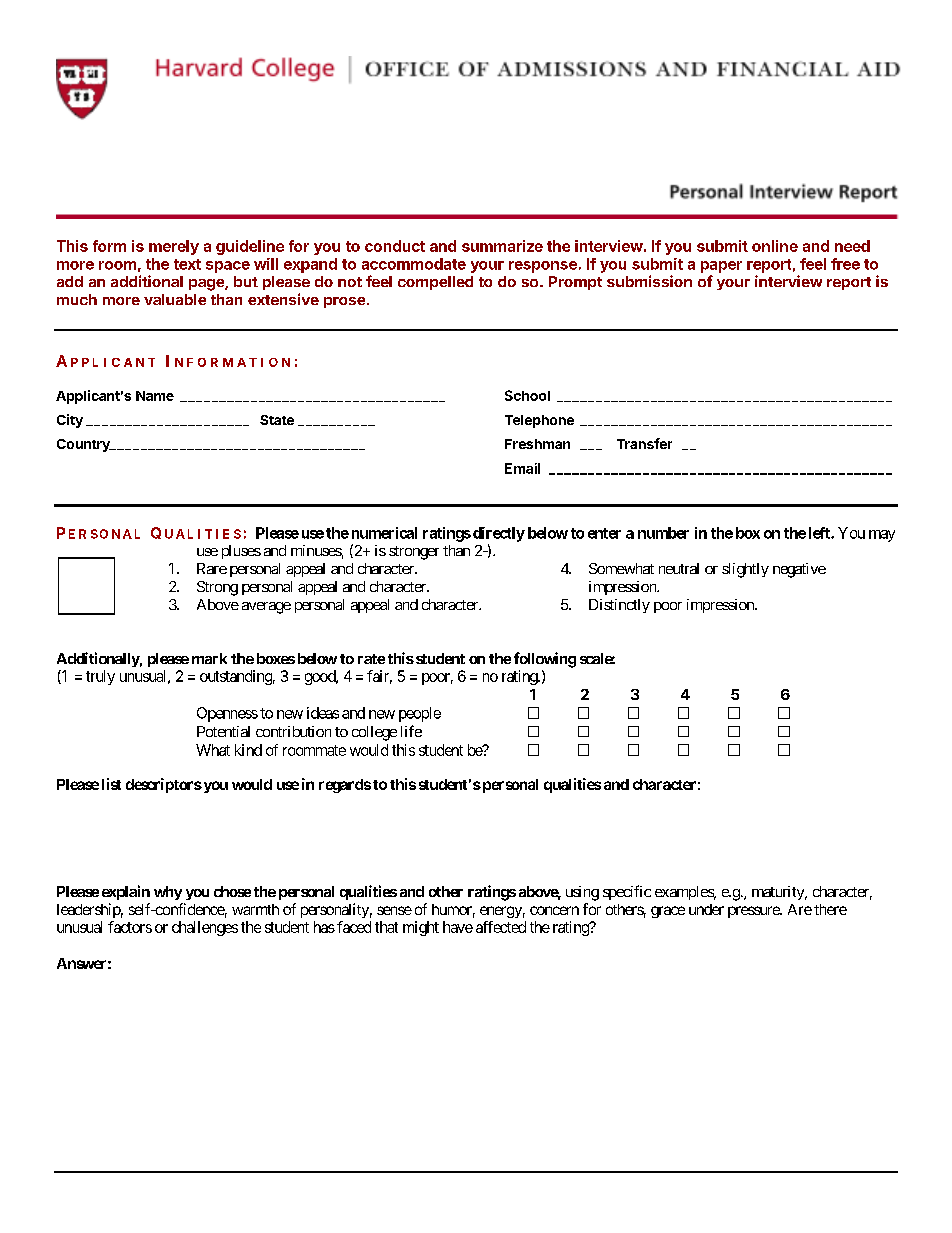 The width and height of the document is (952, 1233). Describe the element at coordinates (502, 246) in the document. I see `summarize` at that location.
